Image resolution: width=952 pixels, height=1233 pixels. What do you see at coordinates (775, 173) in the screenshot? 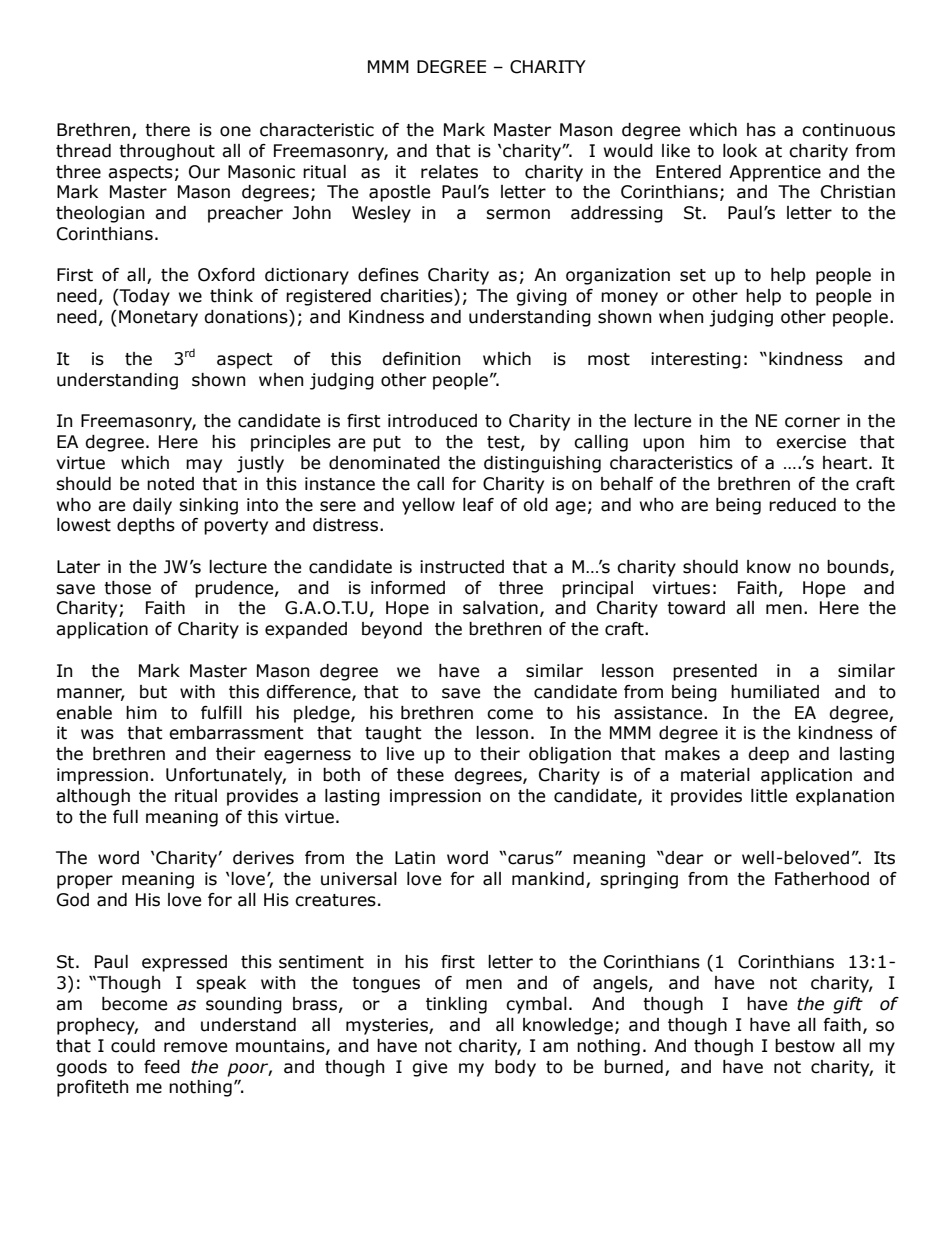
I see `Apprentice` at bounding box center [775, 173].
